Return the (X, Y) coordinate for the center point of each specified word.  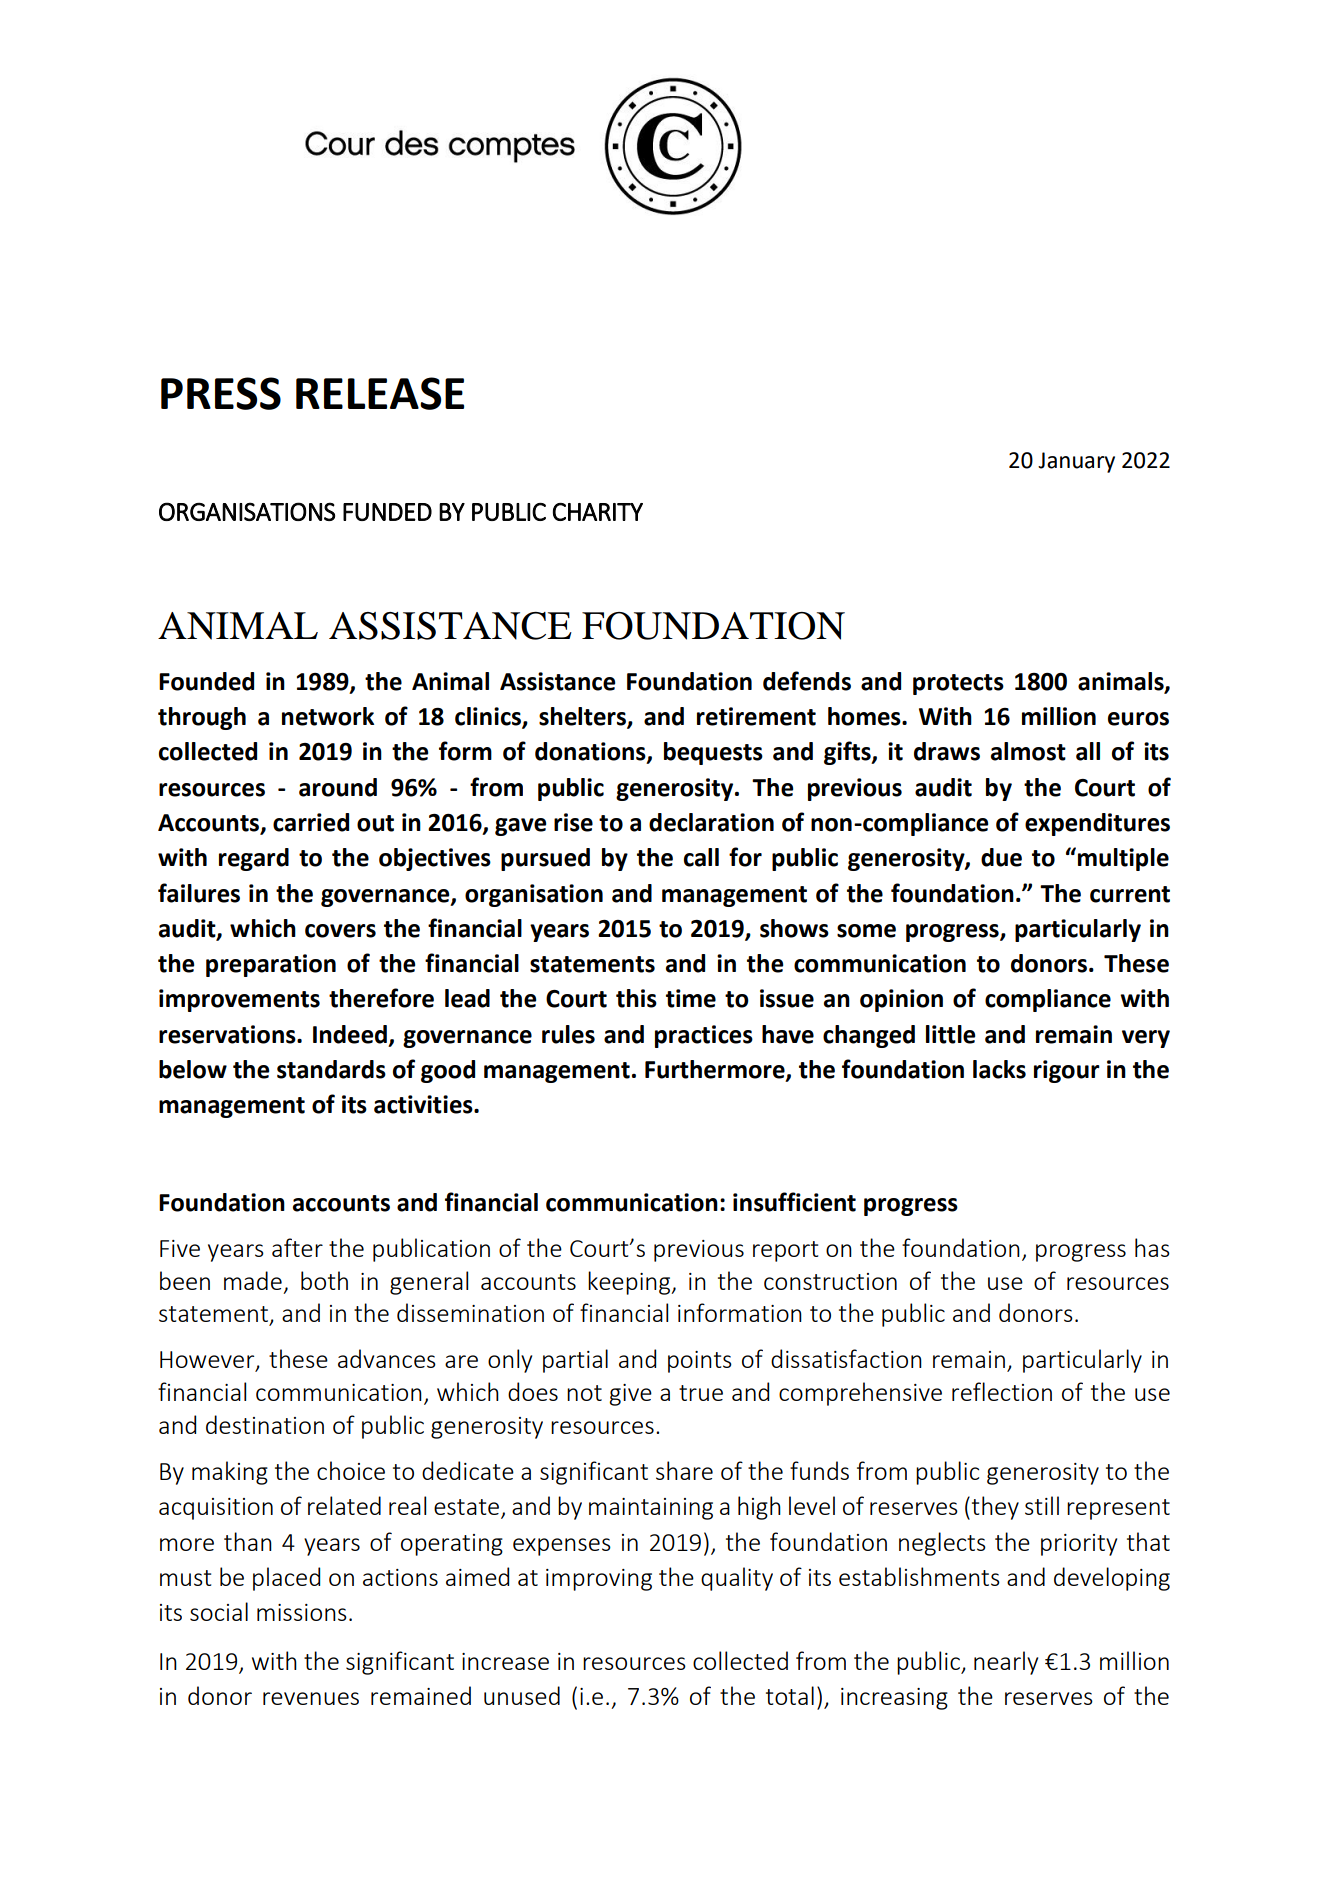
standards (331, 1069)
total (790, 1695)
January (1076, 462)
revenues (311, 1698)
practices (704, 1036)
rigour (1067, 1071)
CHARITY (598, 512)
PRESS (221, 393)
